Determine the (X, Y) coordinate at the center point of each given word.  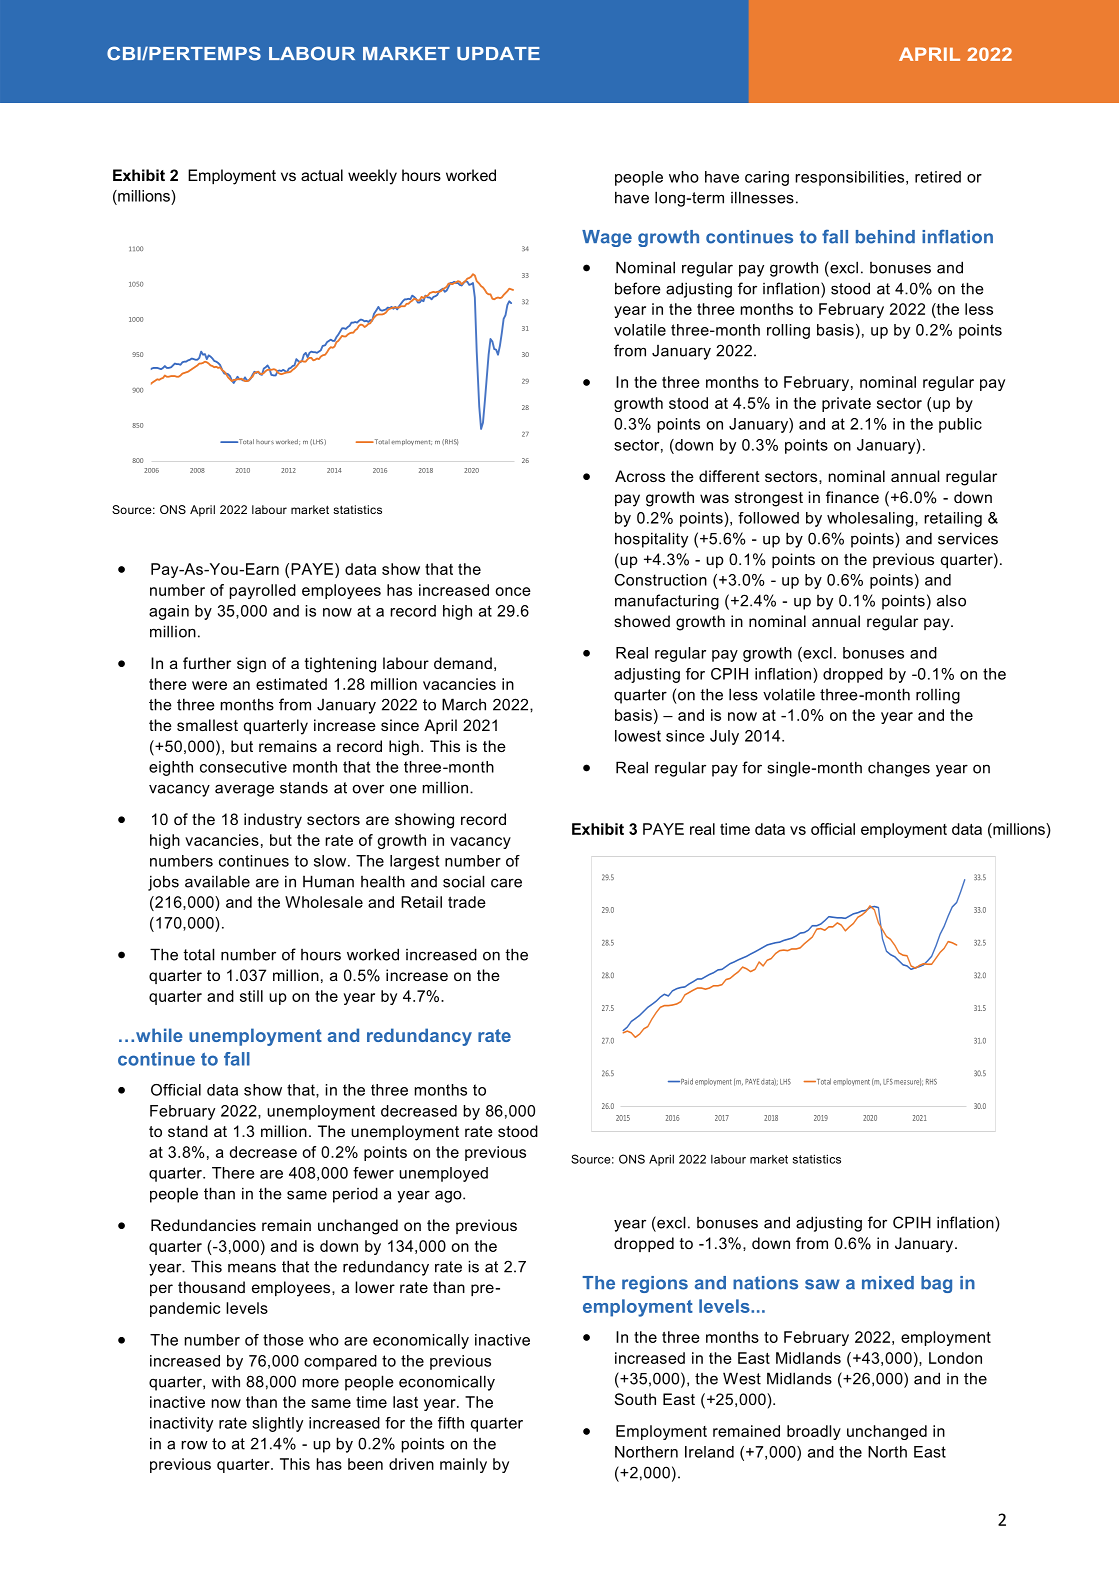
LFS (888, 1082)
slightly (277, 1424)
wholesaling (871, 519)
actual (322, 175)
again (169, 612)
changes (899, 769)
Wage (607, 238)
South (635, 1399)
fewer (373, 1173)
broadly (814, 1432)
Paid (686, 1081)
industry (273, 821)
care (506, 883)
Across (640, 476)
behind (885, 237)
